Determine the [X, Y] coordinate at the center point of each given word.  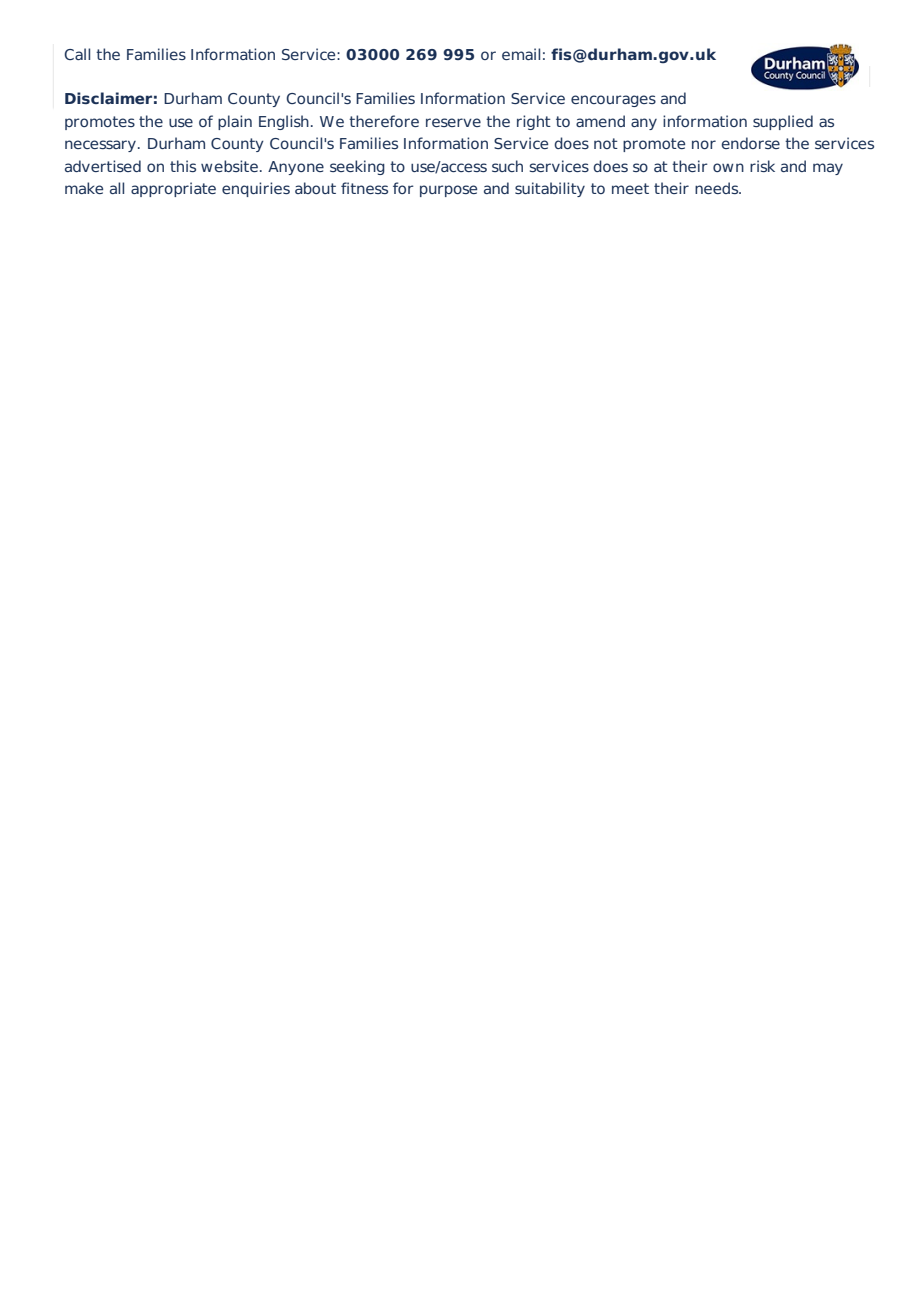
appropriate [173, 189]
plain [235, 122]
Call [77, 54]
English [284, 122]
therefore [384, 121]
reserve [453, 122]
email [521, 54]
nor [704, 144]
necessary [100, 146]
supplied [783, 122]
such [507, 166]
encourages [613, 101]
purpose [448, 191]
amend [600, 121]
